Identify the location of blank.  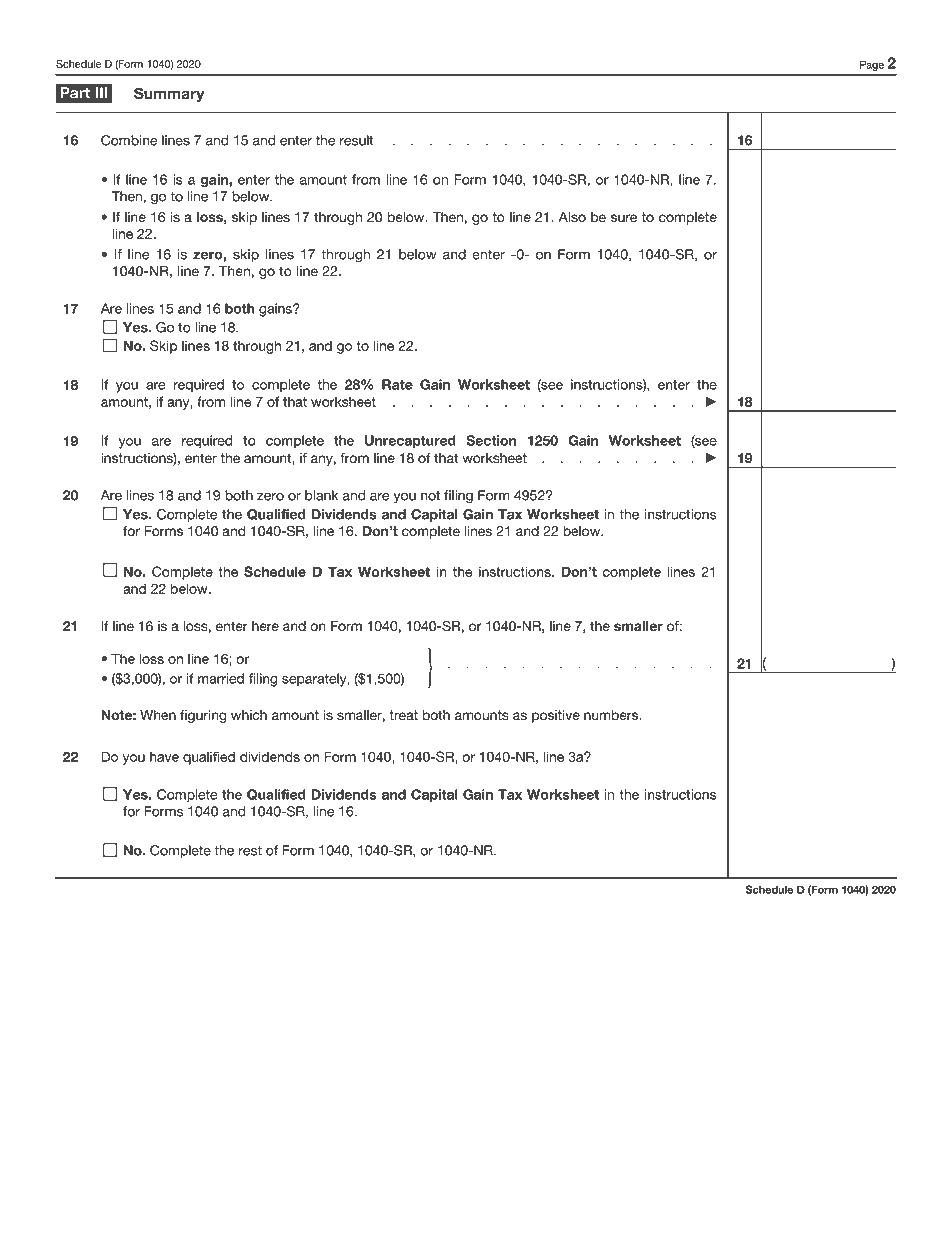
(321, 495).
